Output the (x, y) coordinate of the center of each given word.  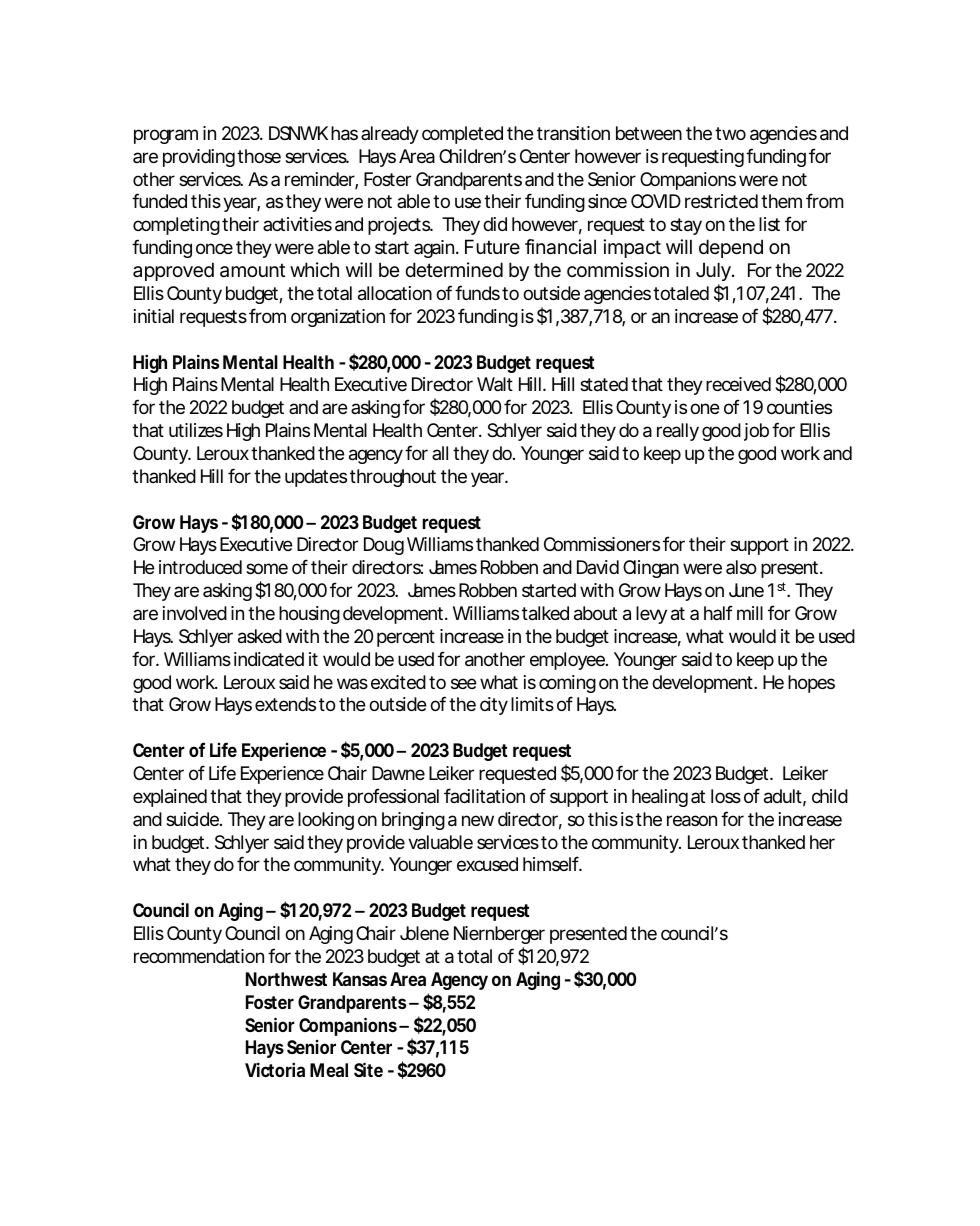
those (259, 156)
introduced (200, 567)
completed (462, 135)
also (741, 567)
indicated (269, 659)
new (478, 820)
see (464, 683)
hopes (811, 684)
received (738, 384)
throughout (393, 478)
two (730, 133)
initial (154, 316)
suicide (193, 819)
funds (477, 292)
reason (692, 821)
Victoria (275, 1069)
